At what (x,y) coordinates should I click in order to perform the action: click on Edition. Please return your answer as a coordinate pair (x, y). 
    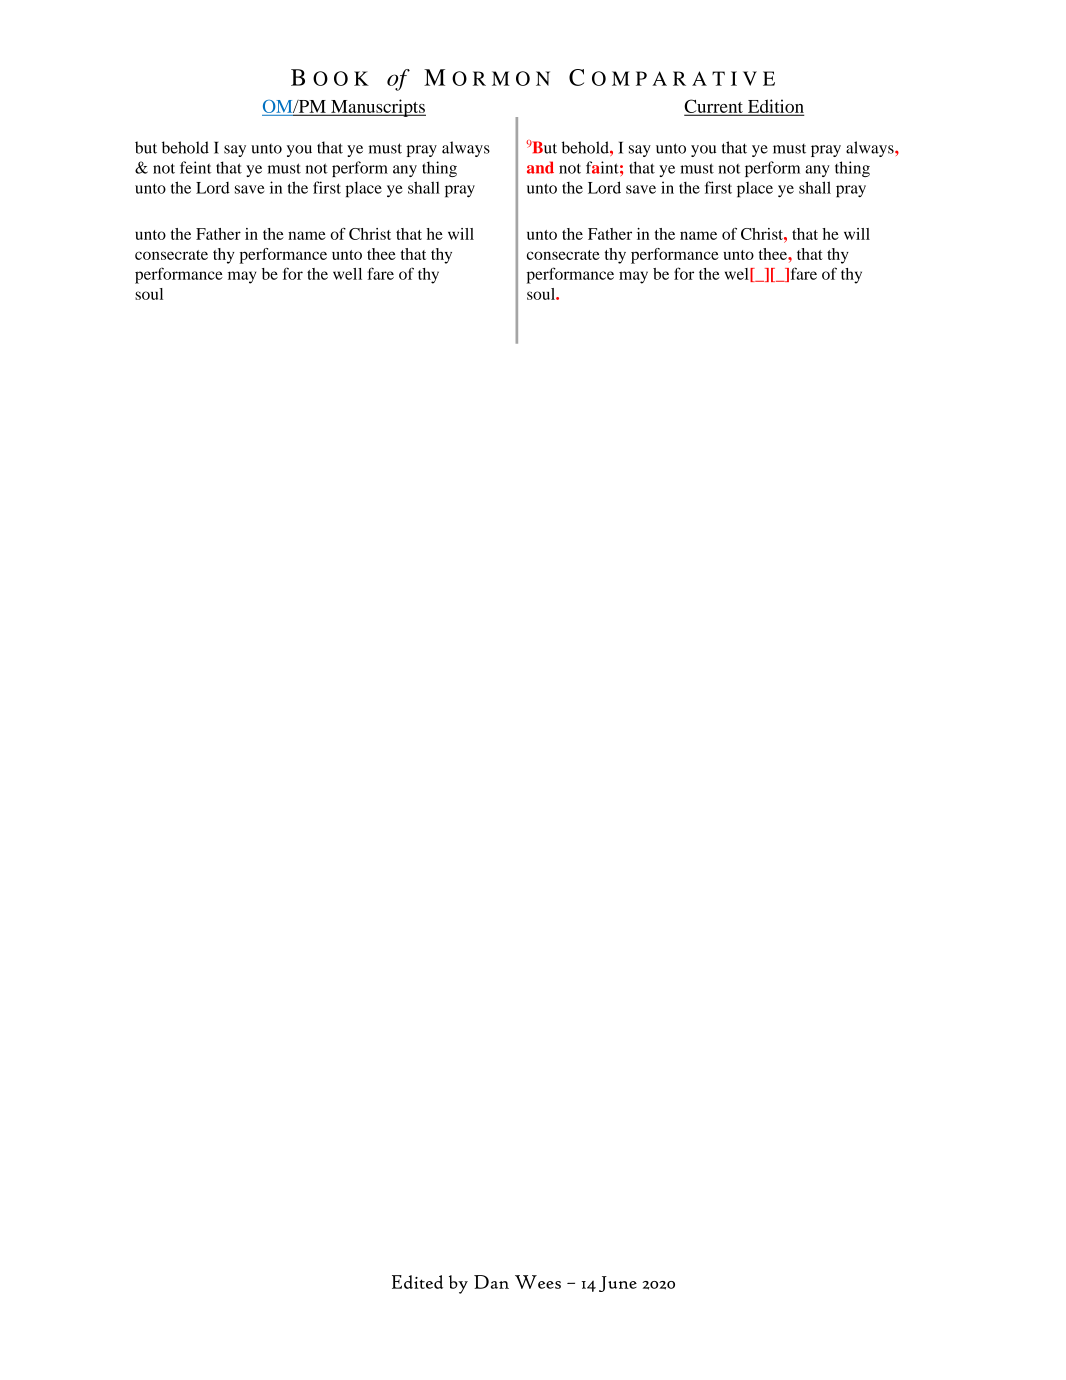
    Looking at the image, I should click on (775, 107).
